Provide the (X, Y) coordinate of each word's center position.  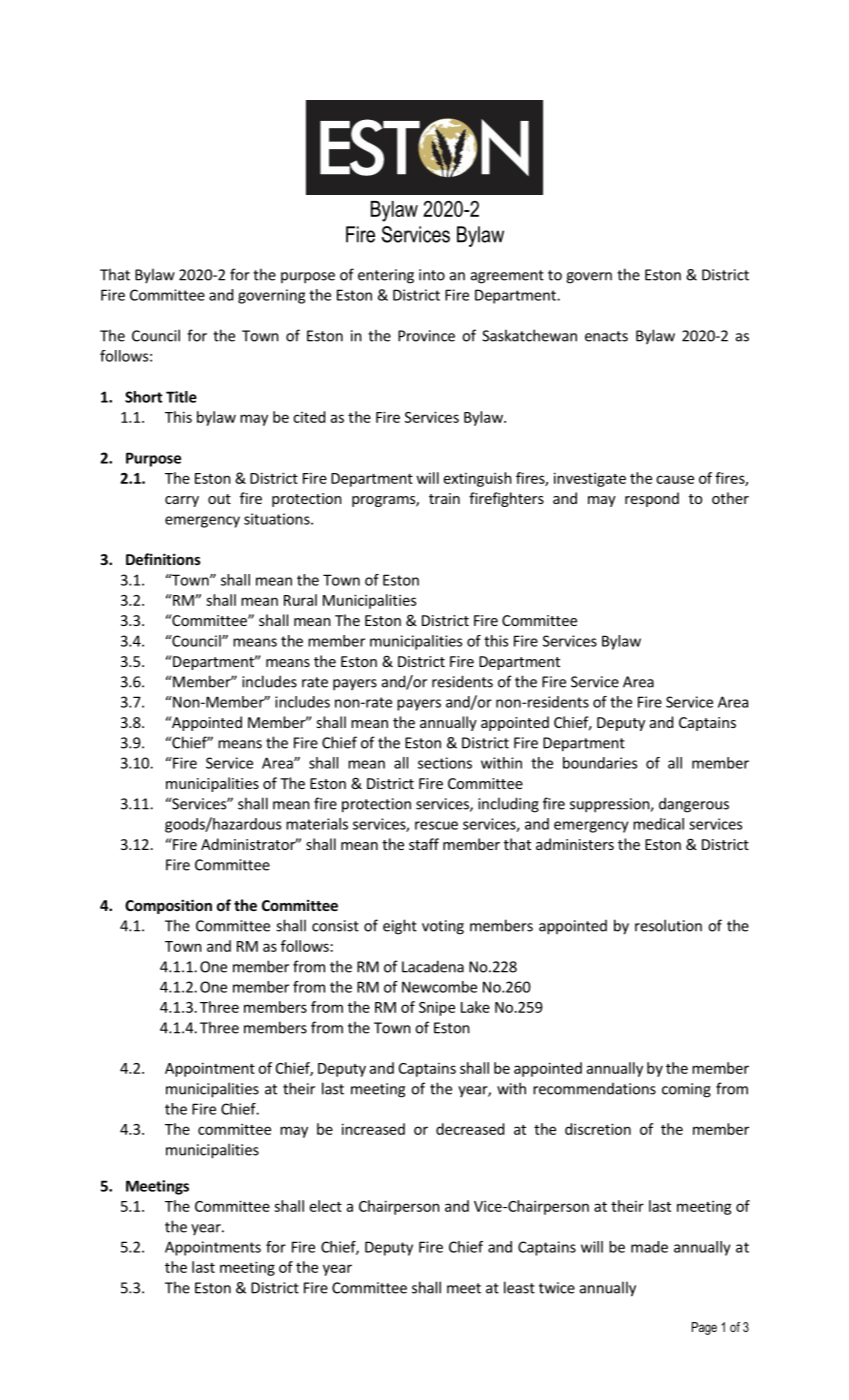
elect (326, 1206)
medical (658, 824)
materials (317, 824)
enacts (606, 336)
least (519, 1287)
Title (181, 397)
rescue (436, 825)
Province (426, 336)
